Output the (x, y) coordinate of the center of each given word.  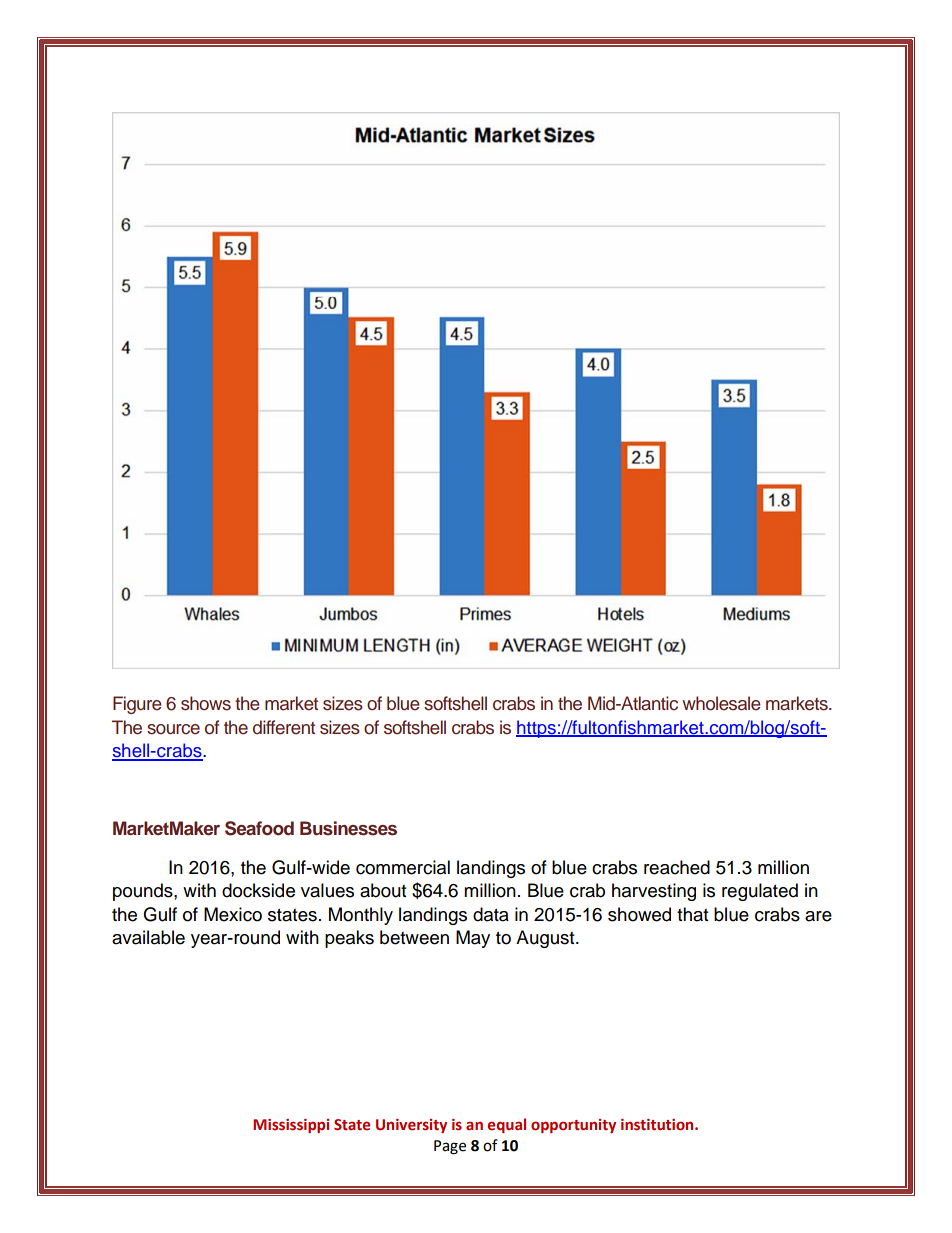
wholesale (721, 703)
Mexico (233, 914)
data (491, 914)
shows (206, 703)
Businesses (348, 828)
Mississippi (291, 1126)
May (473, 939)
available (148, 937)
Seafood (259, 828)
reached (677, 867)
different (284, 727)
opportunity (573, 1126)
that (692, 914)
